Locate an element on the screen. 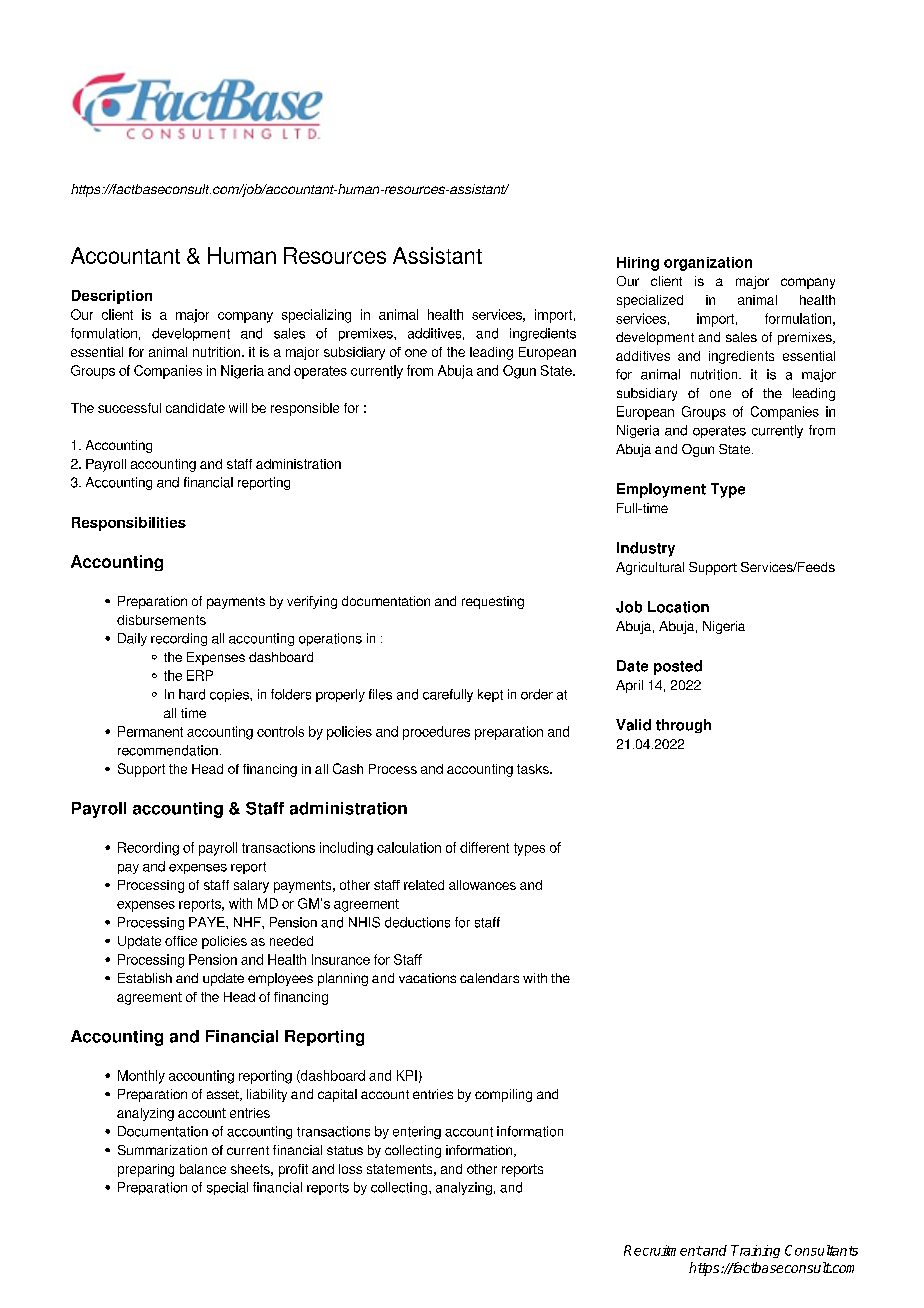  procedures is located at coordinates (436, 733).
